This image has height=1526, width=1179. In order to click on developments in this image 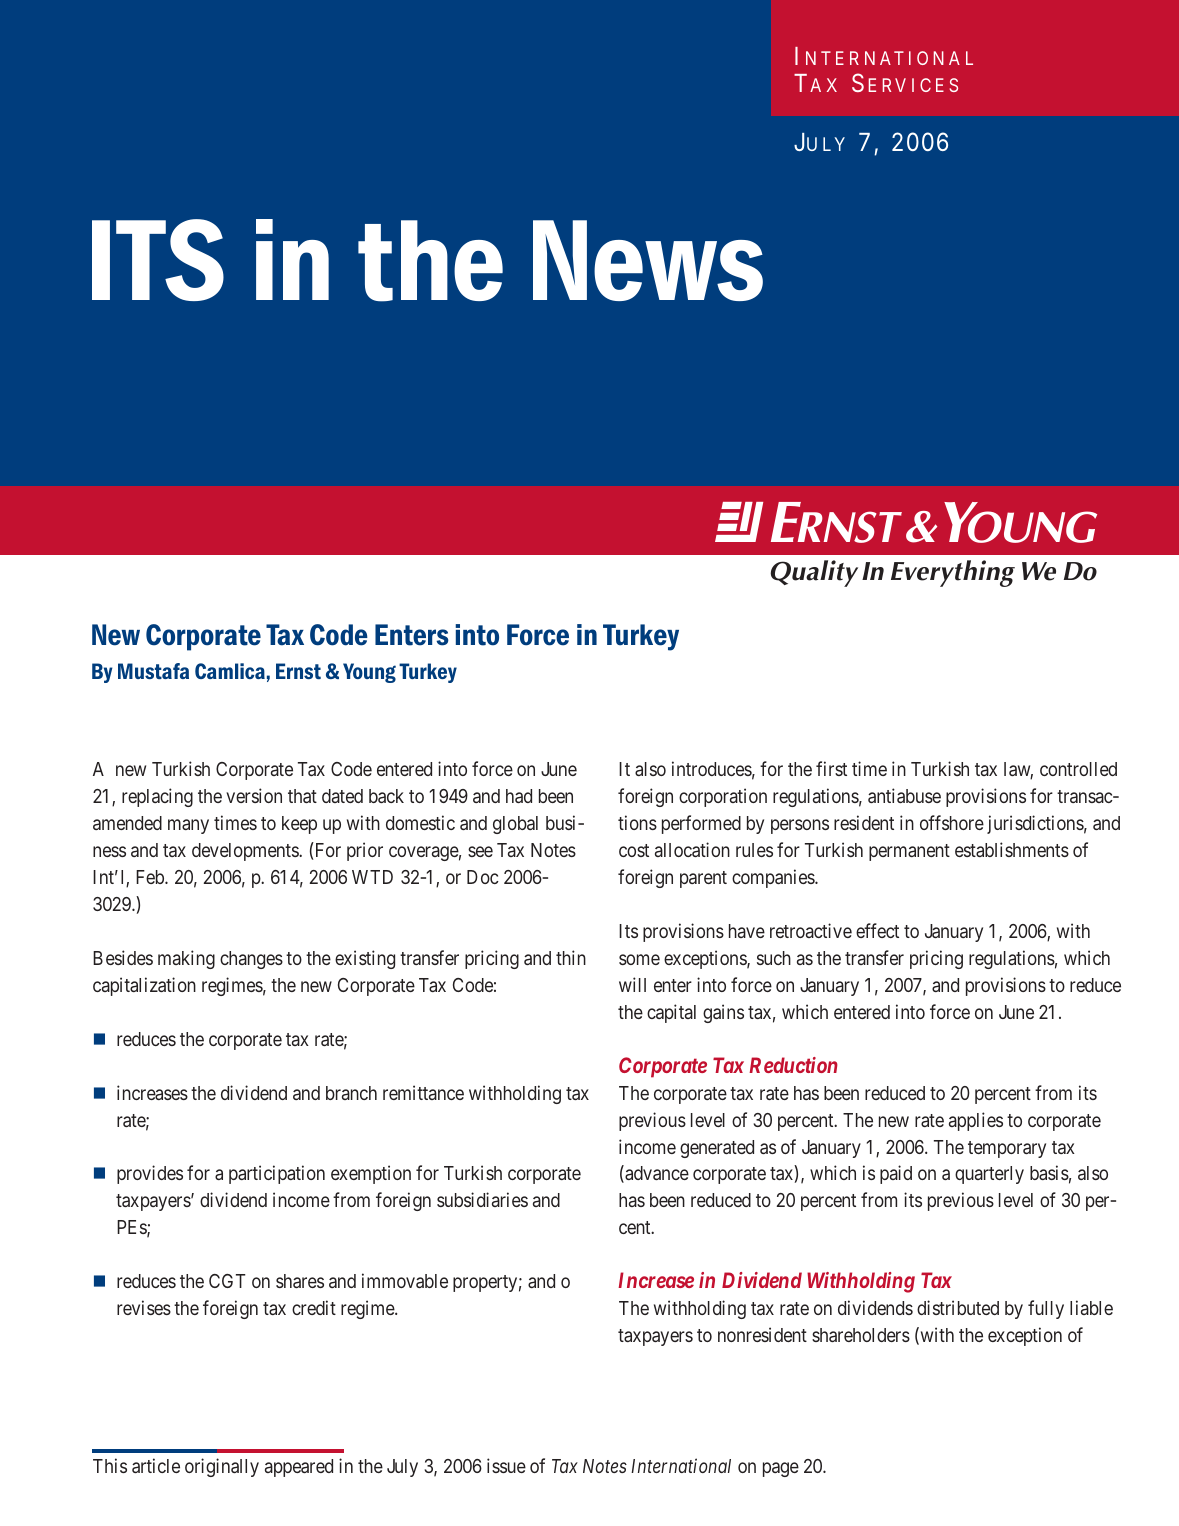, I will do `click(246, 852)`.
